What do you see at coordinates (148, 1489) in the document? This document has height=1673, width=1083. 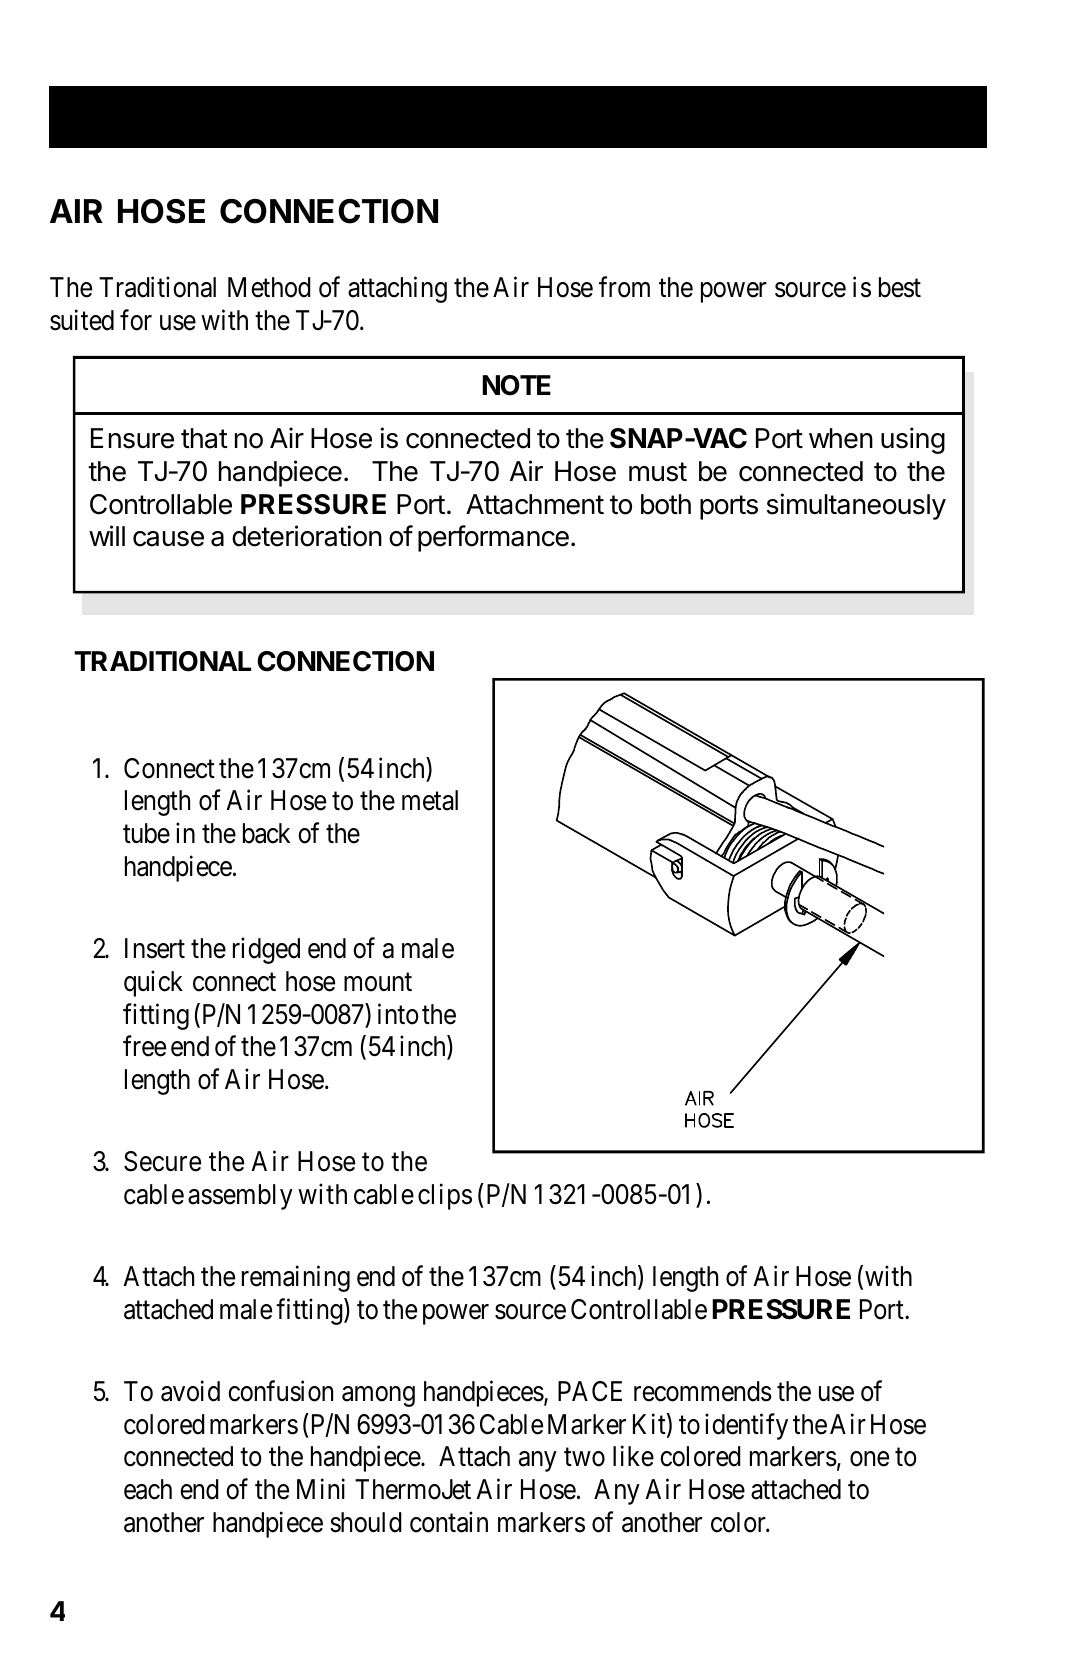 I see `each` at bounding box center [148, 1489].
